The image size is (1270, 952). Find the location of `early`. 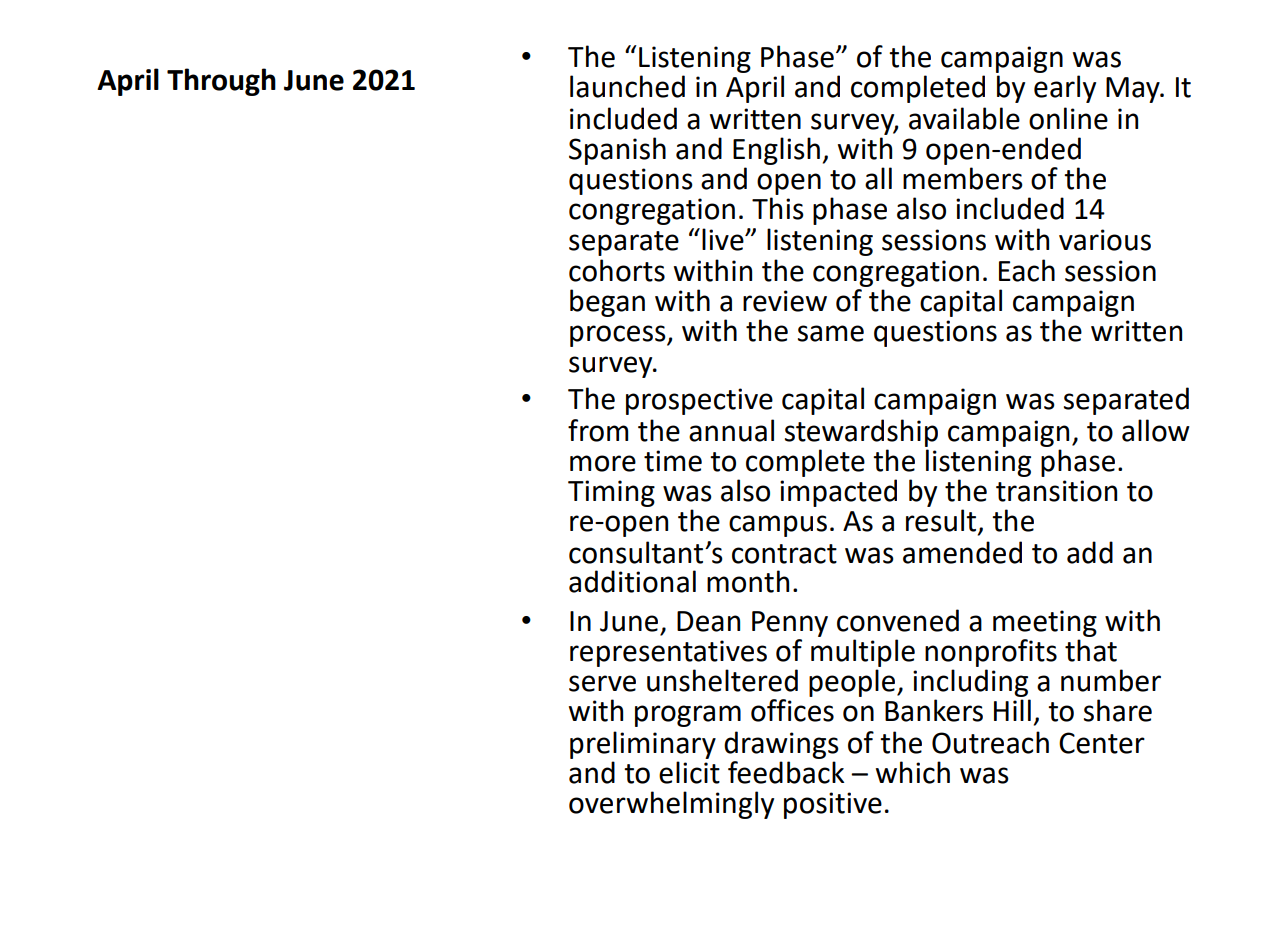

early is located at coordinates (1065, 89).
